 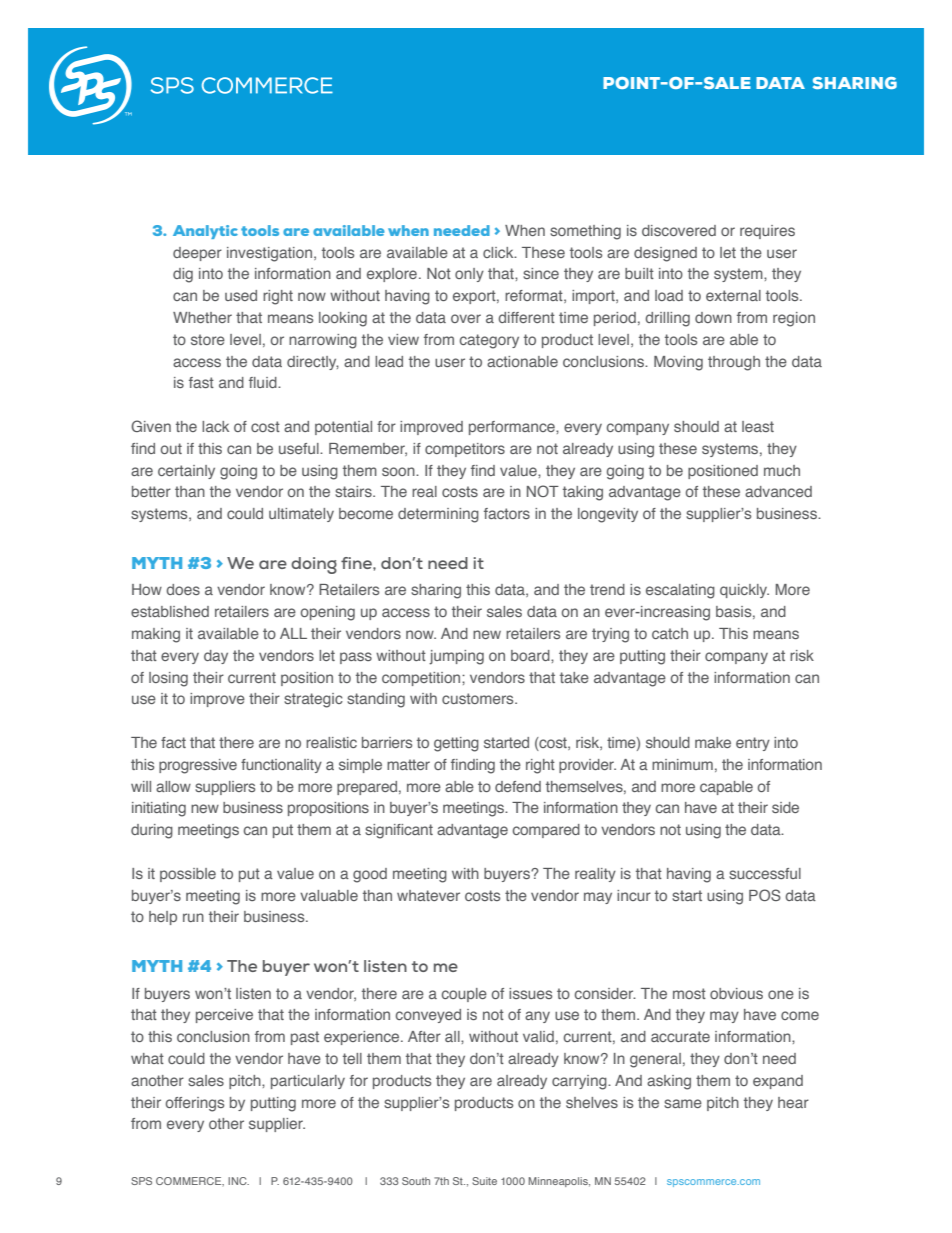 I want to click on make, so click(x=713, y=742).
